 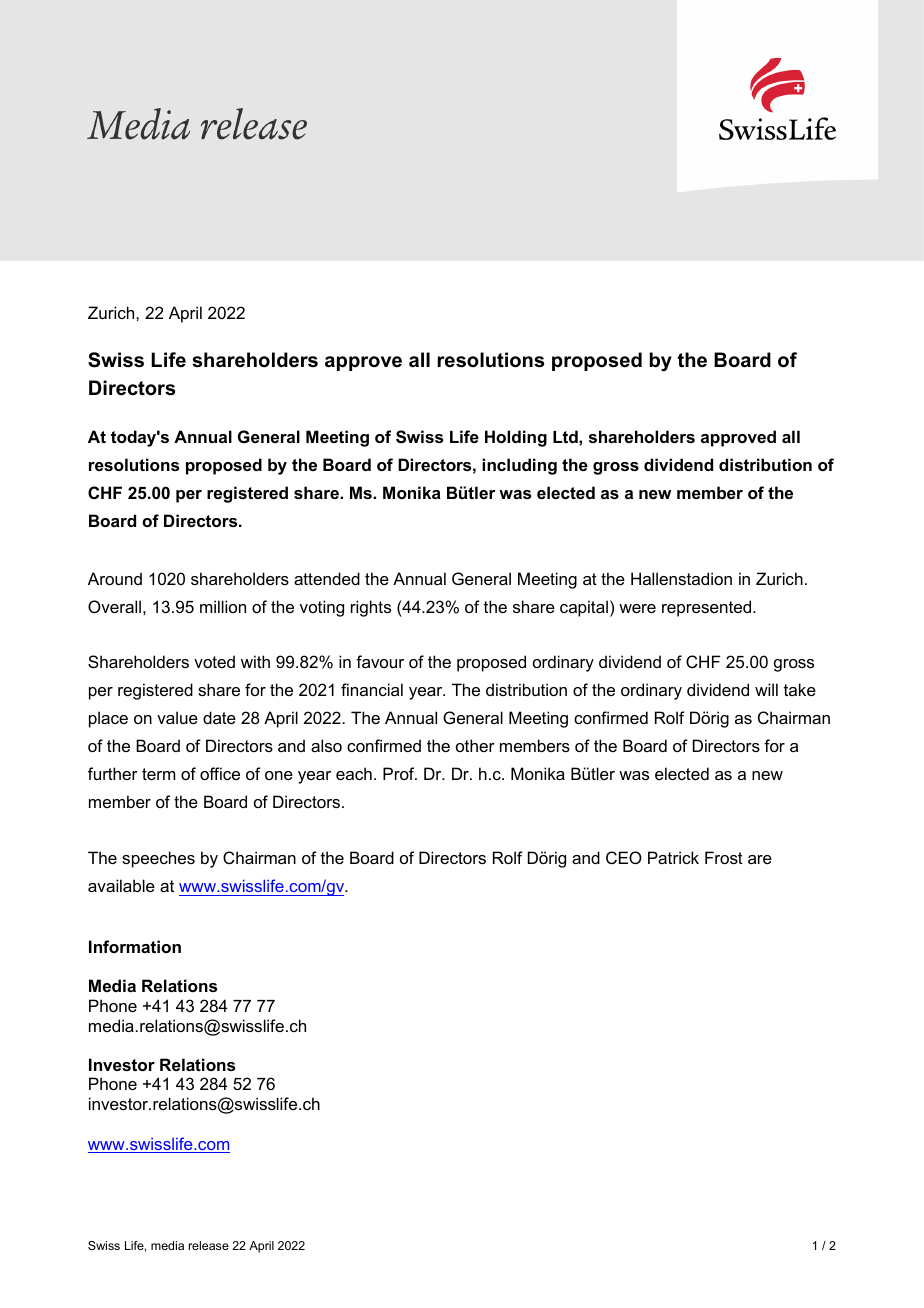 What do you see at coordinates (214, 661) in the image?
I see `voted` at bounding box center [214, 661].
